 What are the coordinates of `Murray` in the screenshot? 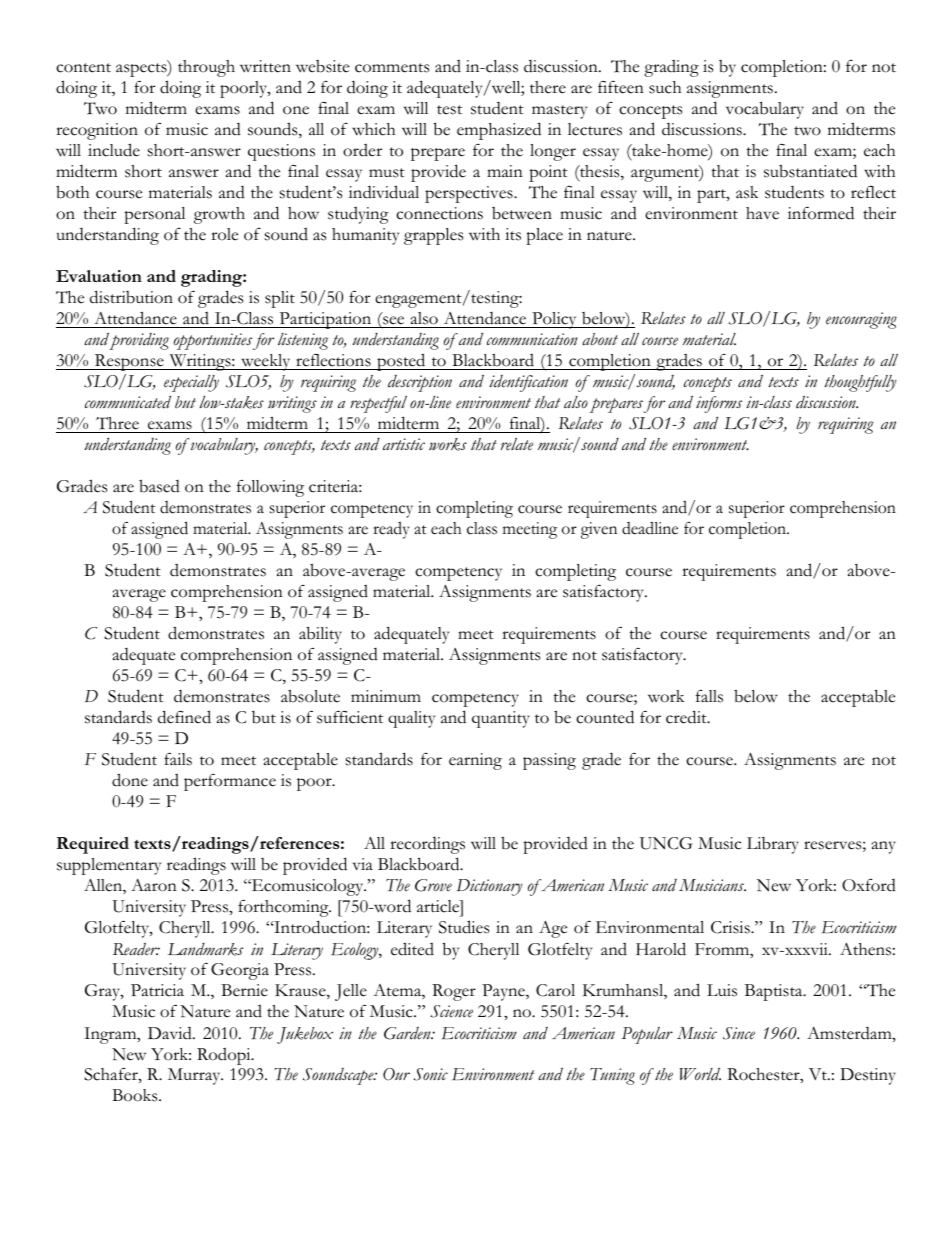 It's located at (195, 1076).
